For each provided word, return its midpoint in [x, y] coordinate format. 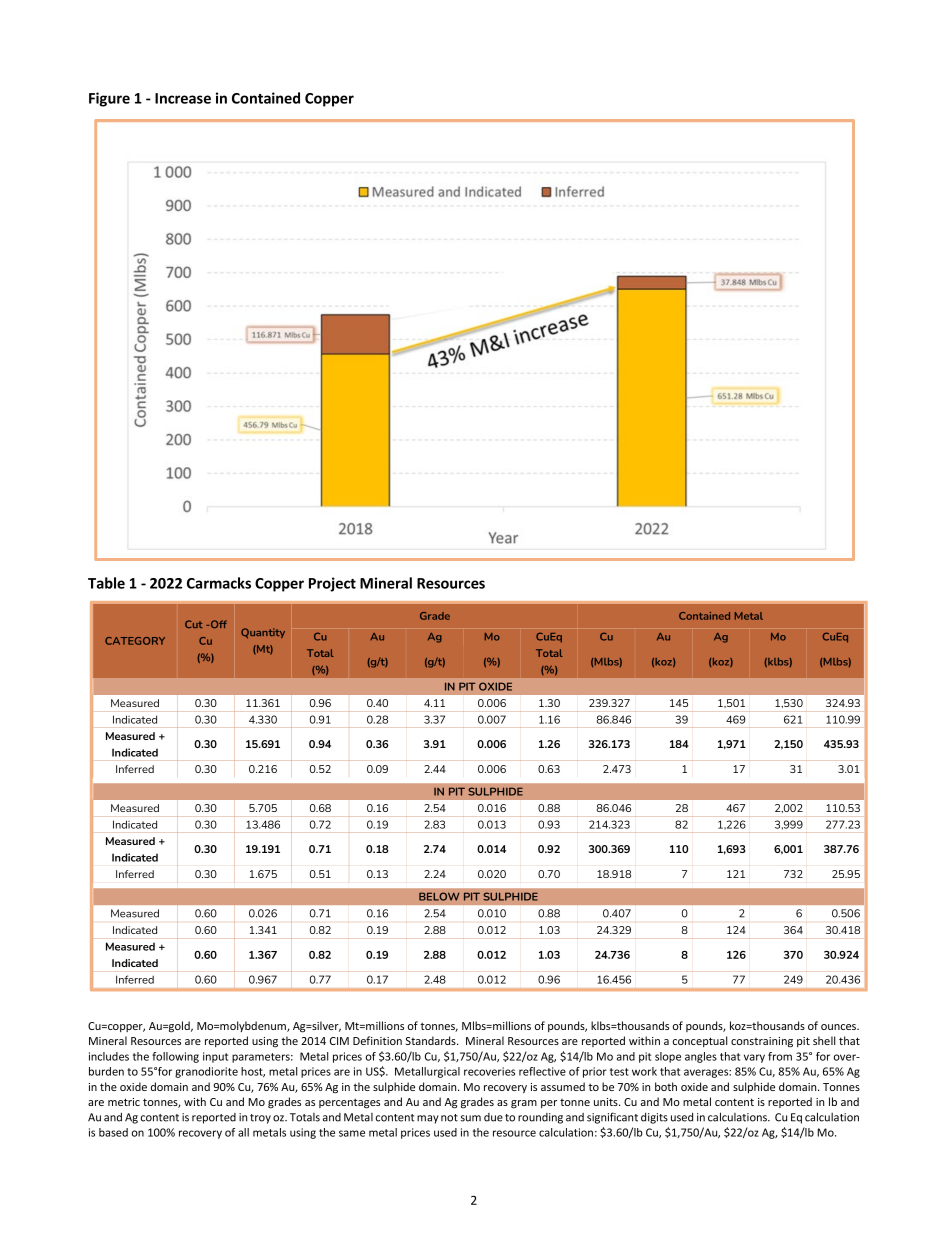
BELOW [439, 896]
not [449, 1118]
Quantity [263, 633]
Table [106, 583]
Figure [109, 99]
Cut [194, 624]
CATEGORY [135, 641]
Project [332, 584]
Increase [183, 98]
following [175, 1057]
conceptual [700, 1041]
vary [754, 1058]
